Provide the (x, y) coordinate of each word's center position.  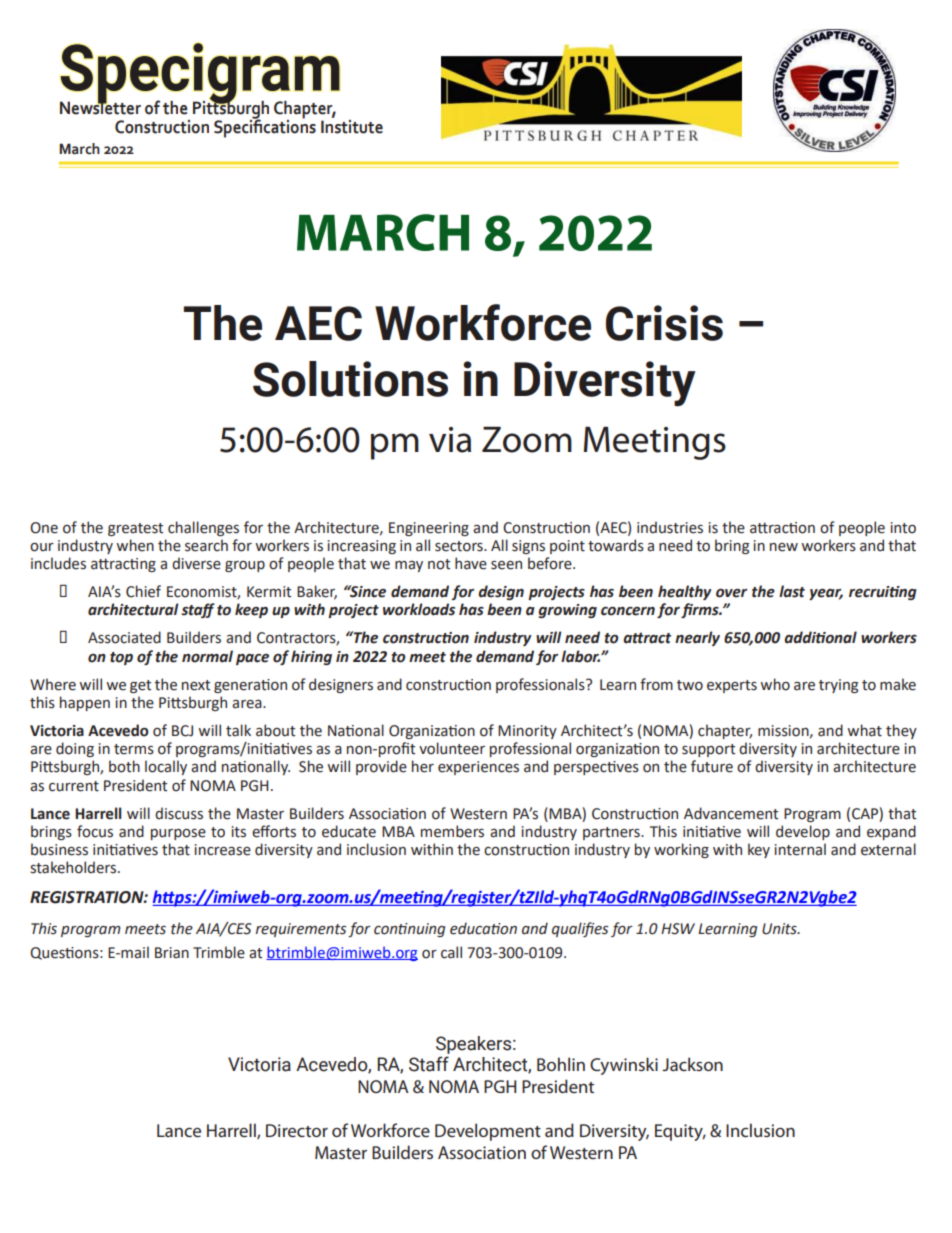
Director (297, 1130)
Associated (124, 637)
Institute (352, 125)
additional (820, 637)
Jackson (692, 1064)
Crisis (664, 323)
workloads (419, 609)
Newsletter (100, 106)
